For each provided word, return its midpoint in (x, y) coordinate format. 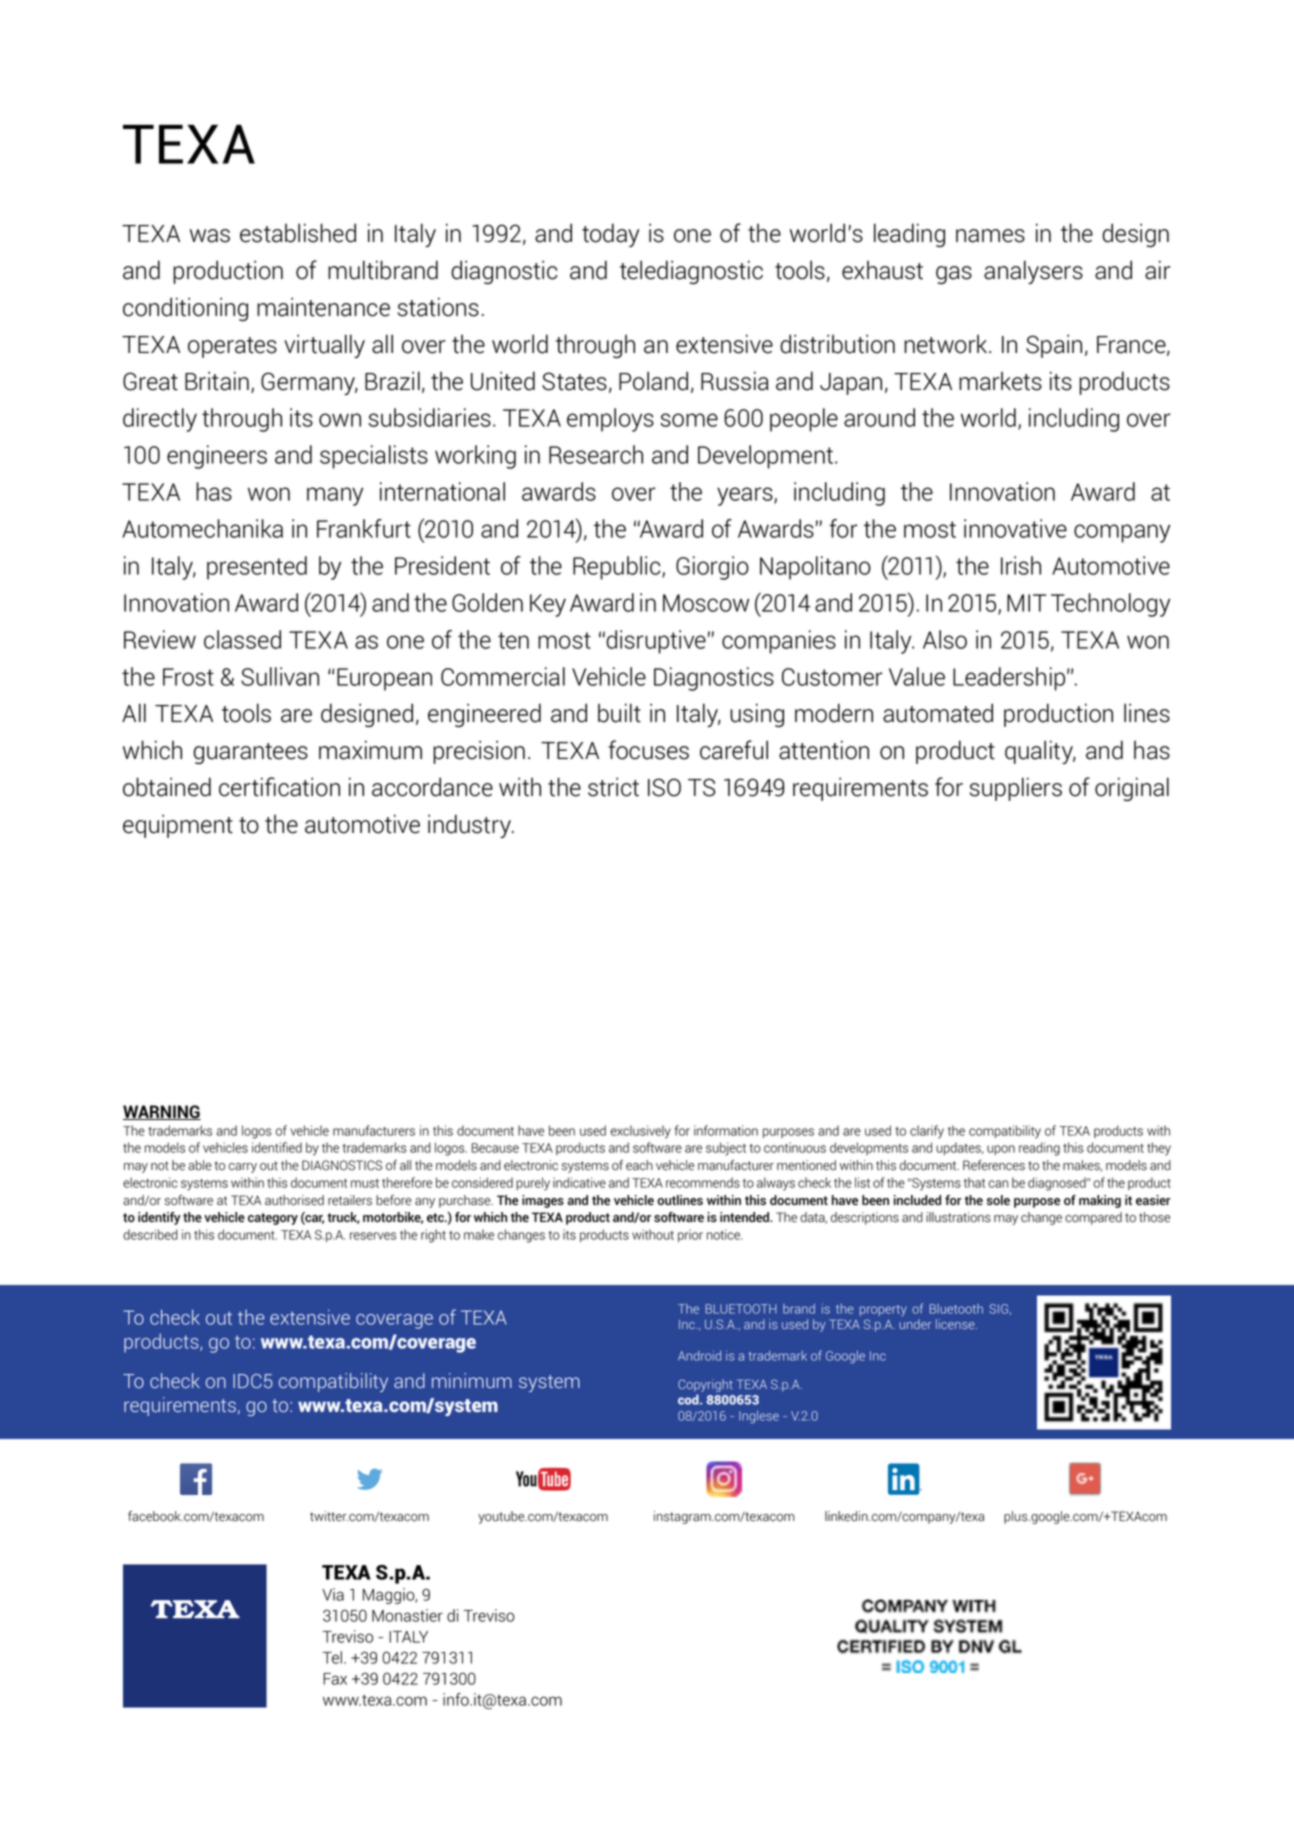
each (639, 1165)
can (998, 1184)
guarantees (251, 753)
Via (333, 1594)
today (610, 235)
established (298, 233)
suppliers (1016, 789)
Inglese (759, 1417)
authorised (294, 1200)
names (990, 236)
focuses (648, 750)
